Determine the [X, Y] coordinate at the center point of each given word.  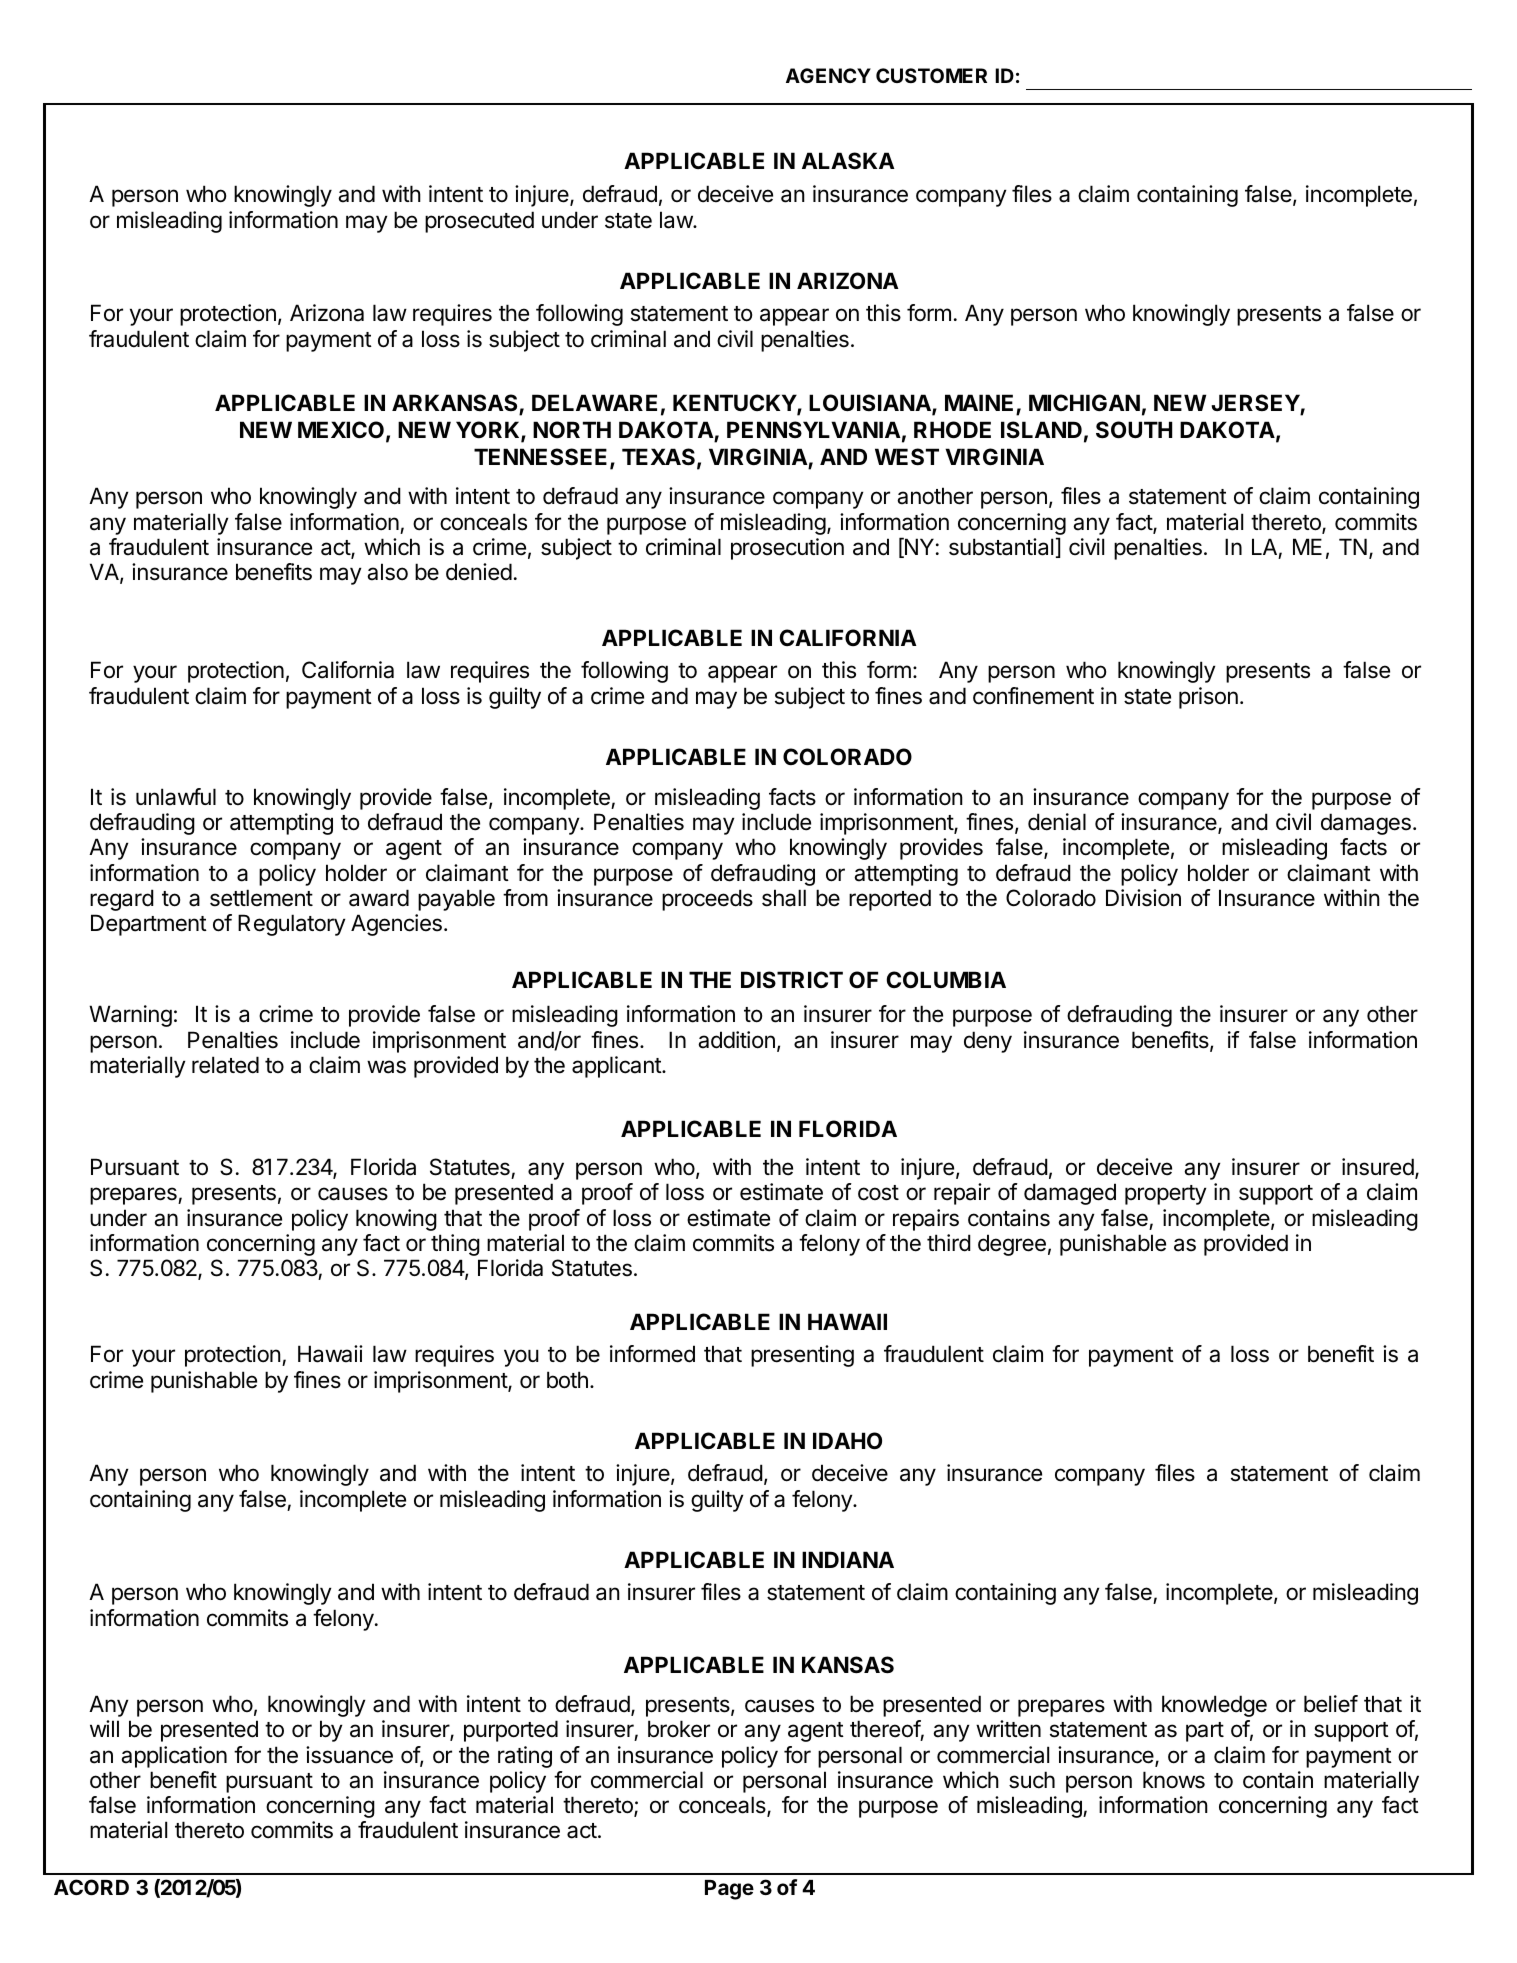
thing [455, 1245]
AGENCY [828, 75]
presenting [802, 1356]
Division [1143, 898]
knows [1174, 1780]
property [1165, 1195]
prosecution [787, 549]
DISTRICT [792, 979]
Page [729, 1890]
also [387, 572]
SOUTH [1134, 430]
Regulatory [291, 925]
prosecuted [479, 222]
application [174, 1757]
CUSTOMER [931, 75]
